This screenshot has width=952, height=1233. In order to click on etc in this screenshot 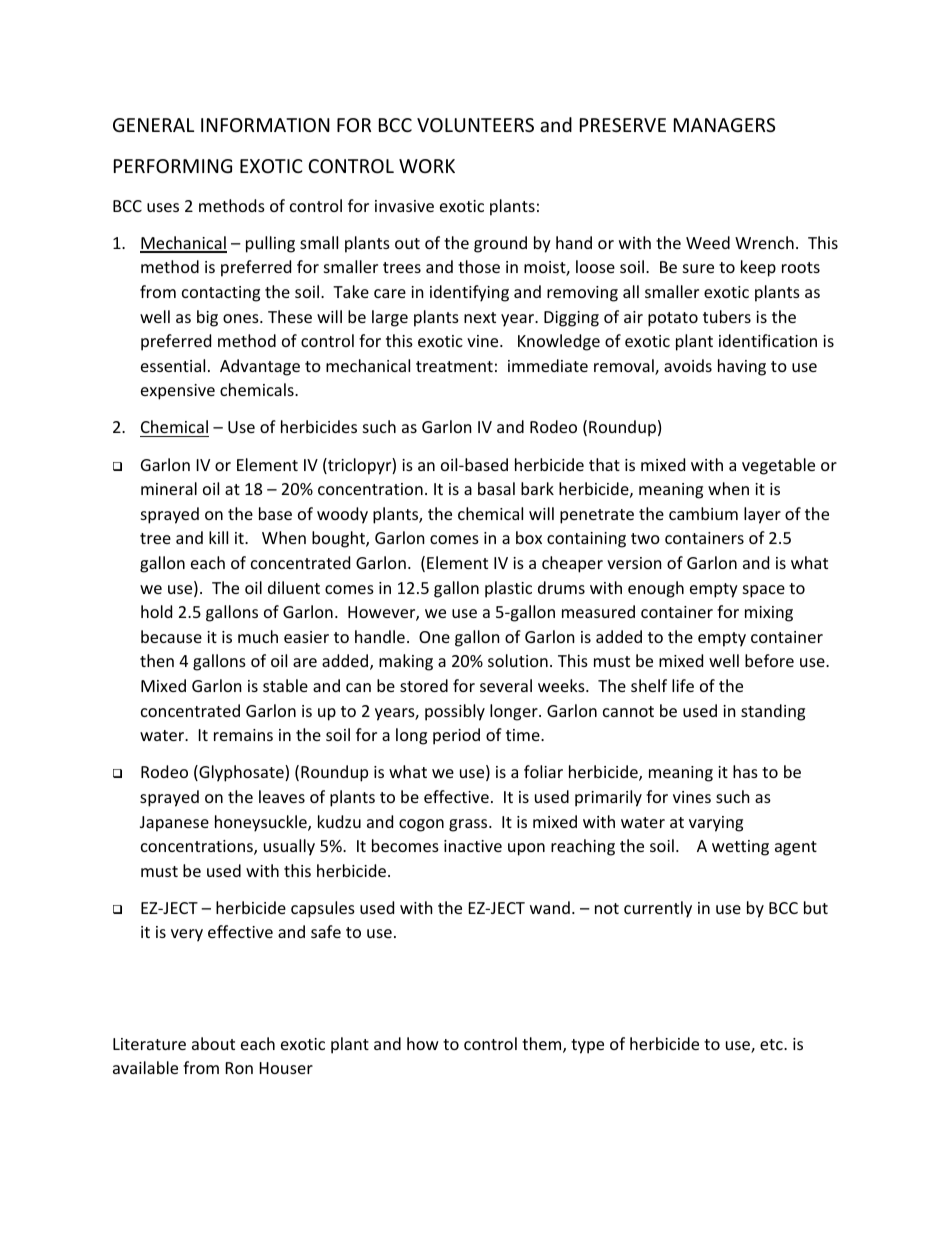, I will do `click(772, 1044)`.
